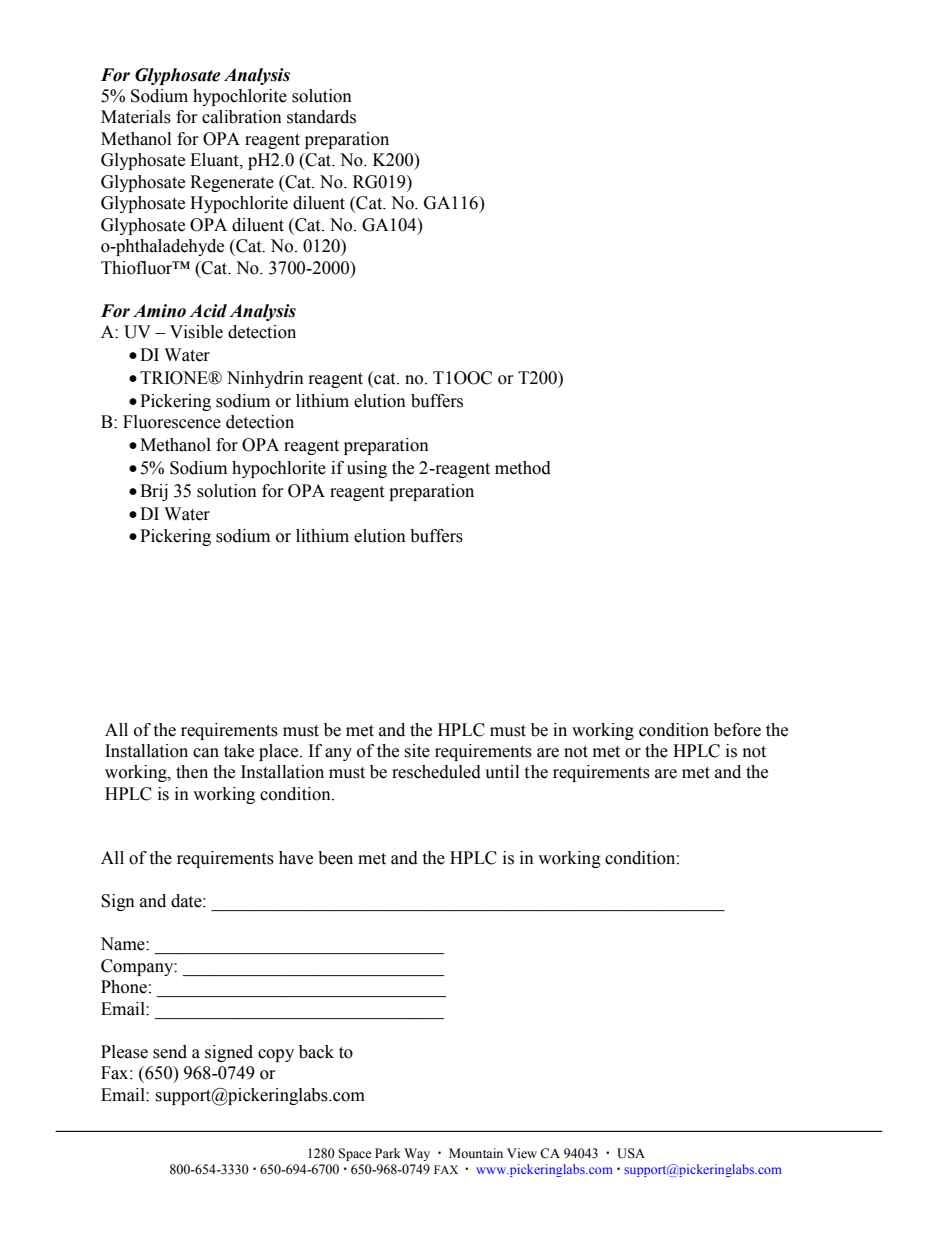 This page has height=1233, width=952. Describe the element at coordinates (170, 1052) in the page. I see `send` at that location.
